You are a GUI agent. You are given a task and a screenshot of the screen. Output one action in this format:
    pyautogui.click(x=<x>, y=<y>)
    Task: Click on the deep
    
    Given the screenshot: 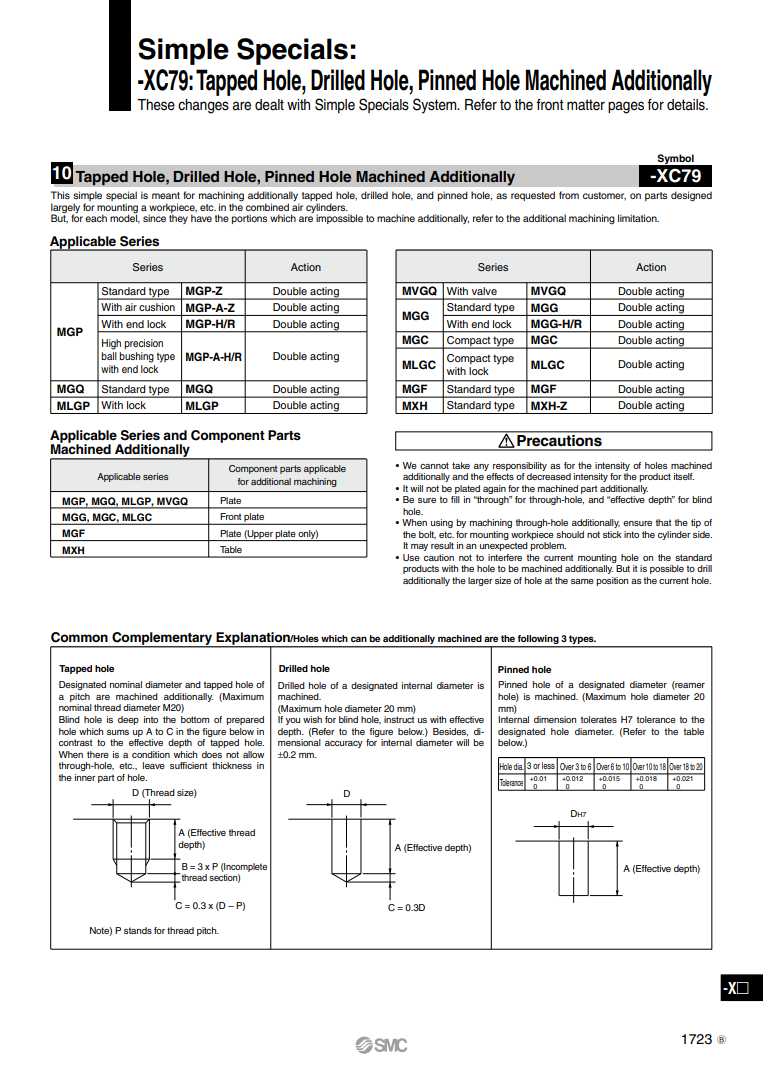 What is the action you would take?
    pyautogui.click(x=128, y=720)
